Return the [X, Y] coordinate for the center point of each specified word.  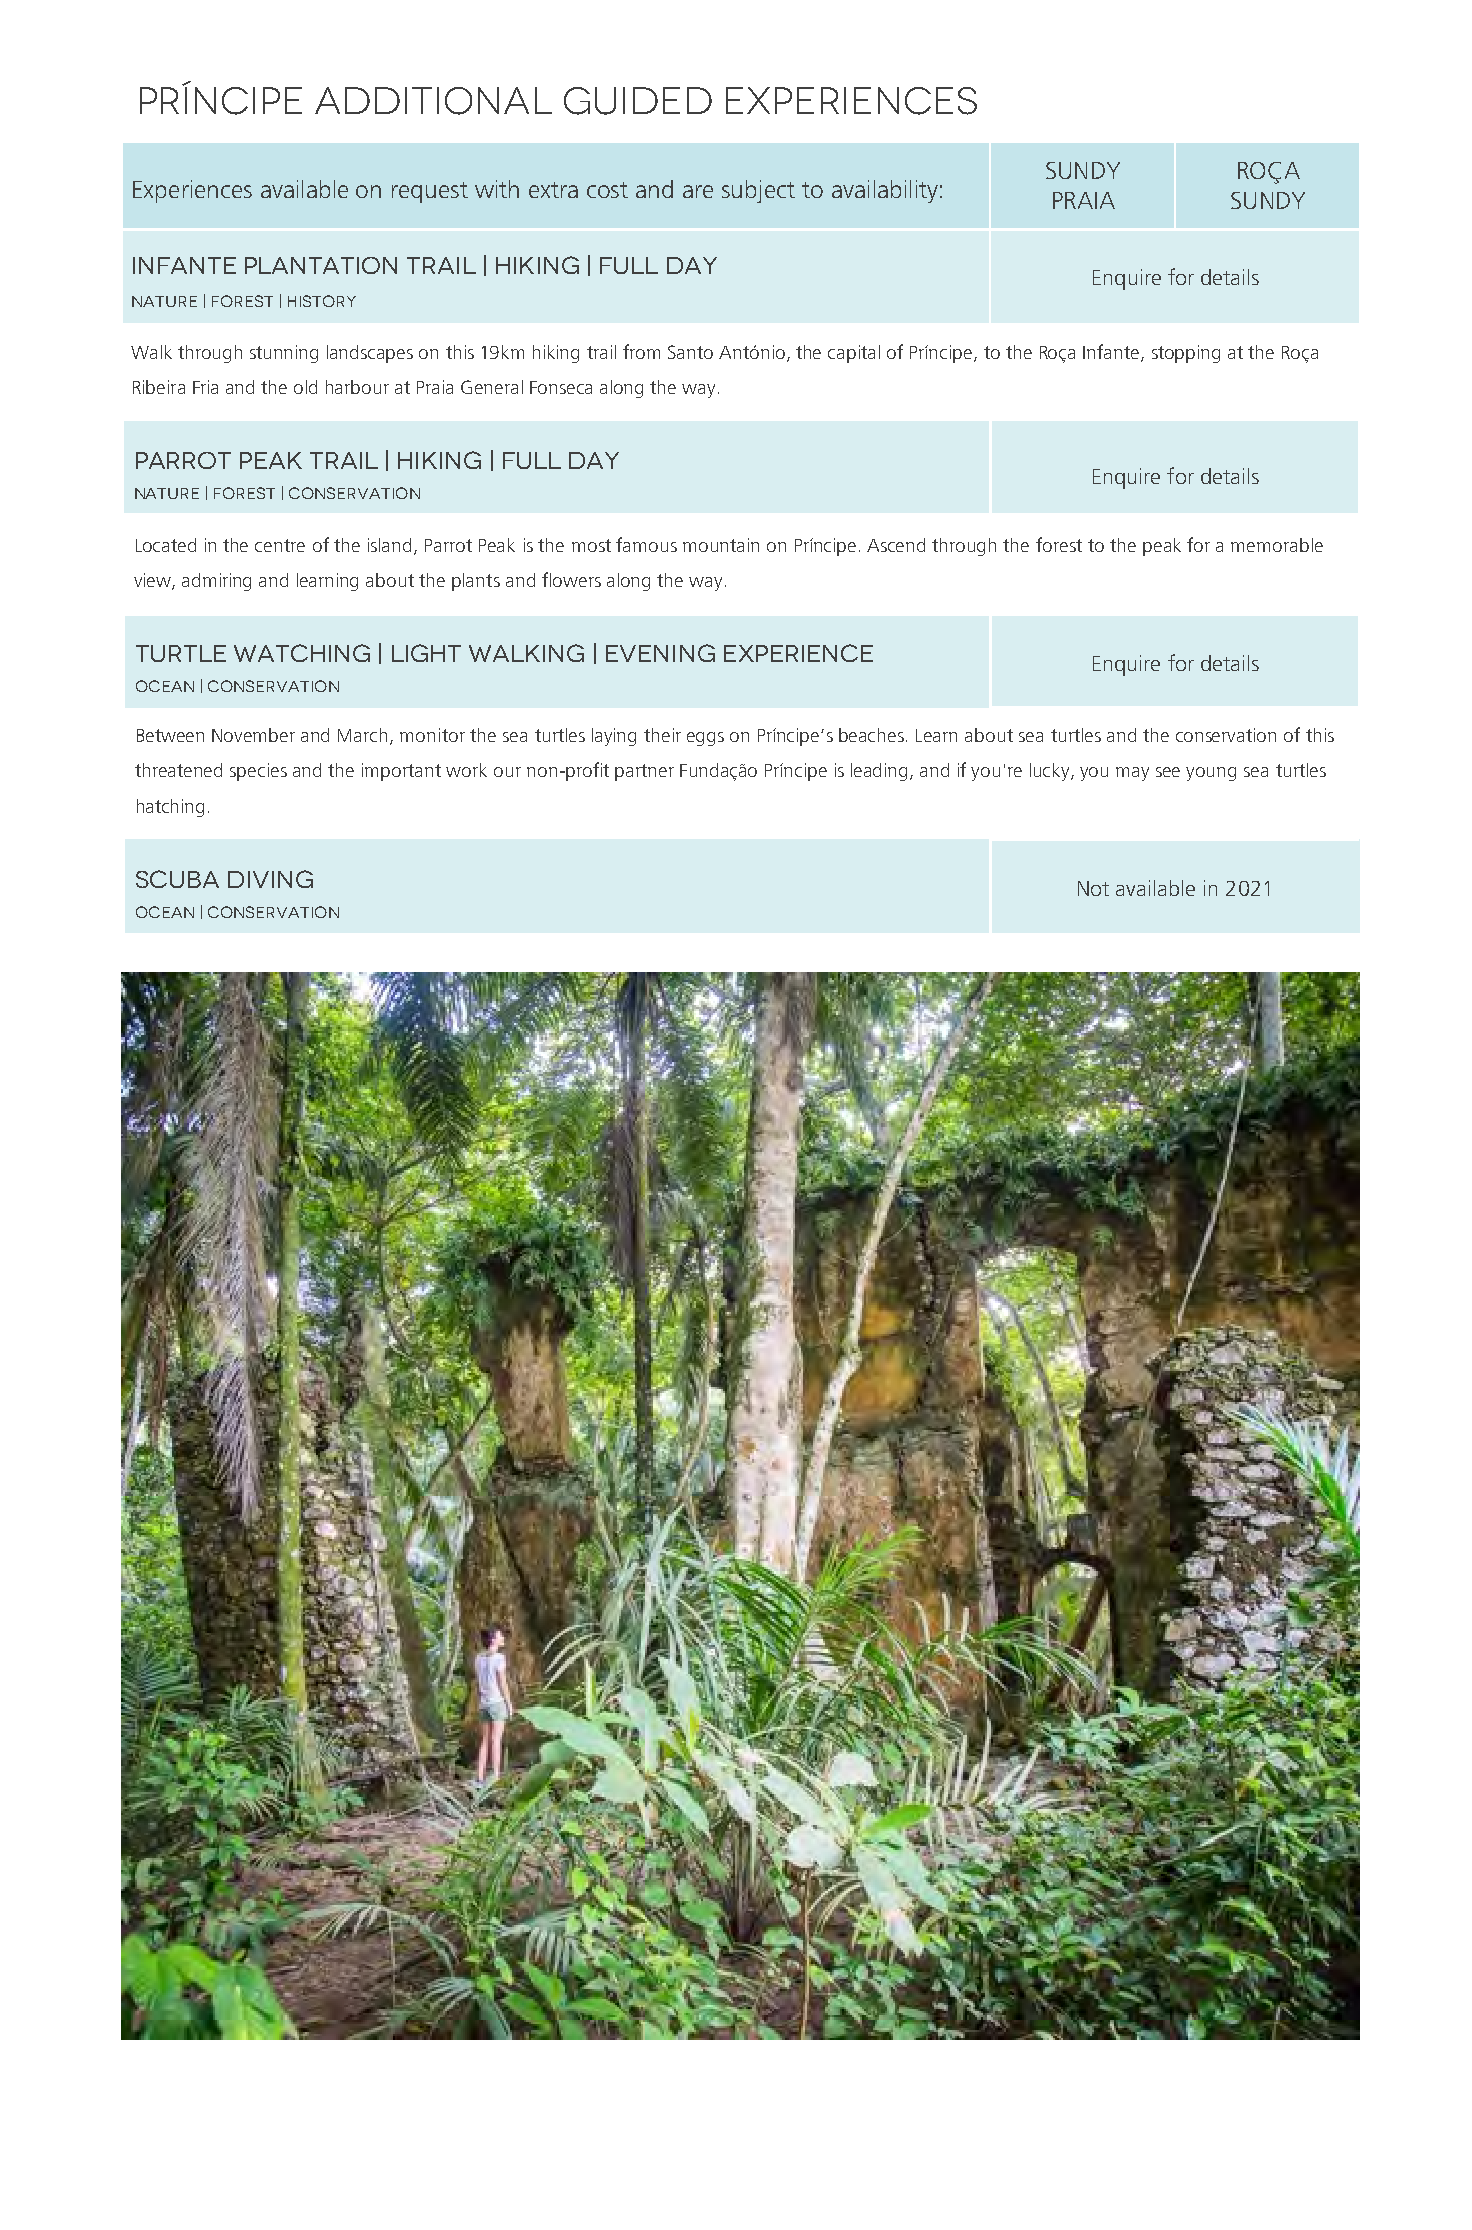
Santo [690, 352]
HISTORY [322, 301]
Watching [302, 653]
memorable [1277, 545]
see [1168, 772]
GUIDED [638, 101]
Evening [660, 653]
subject [758, 191]
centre [280, 545]
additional [433, 101]
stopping [1186, 354]
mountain [721, 545]
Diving [270, 879]
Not [1093, 888]
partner [644, 772]
